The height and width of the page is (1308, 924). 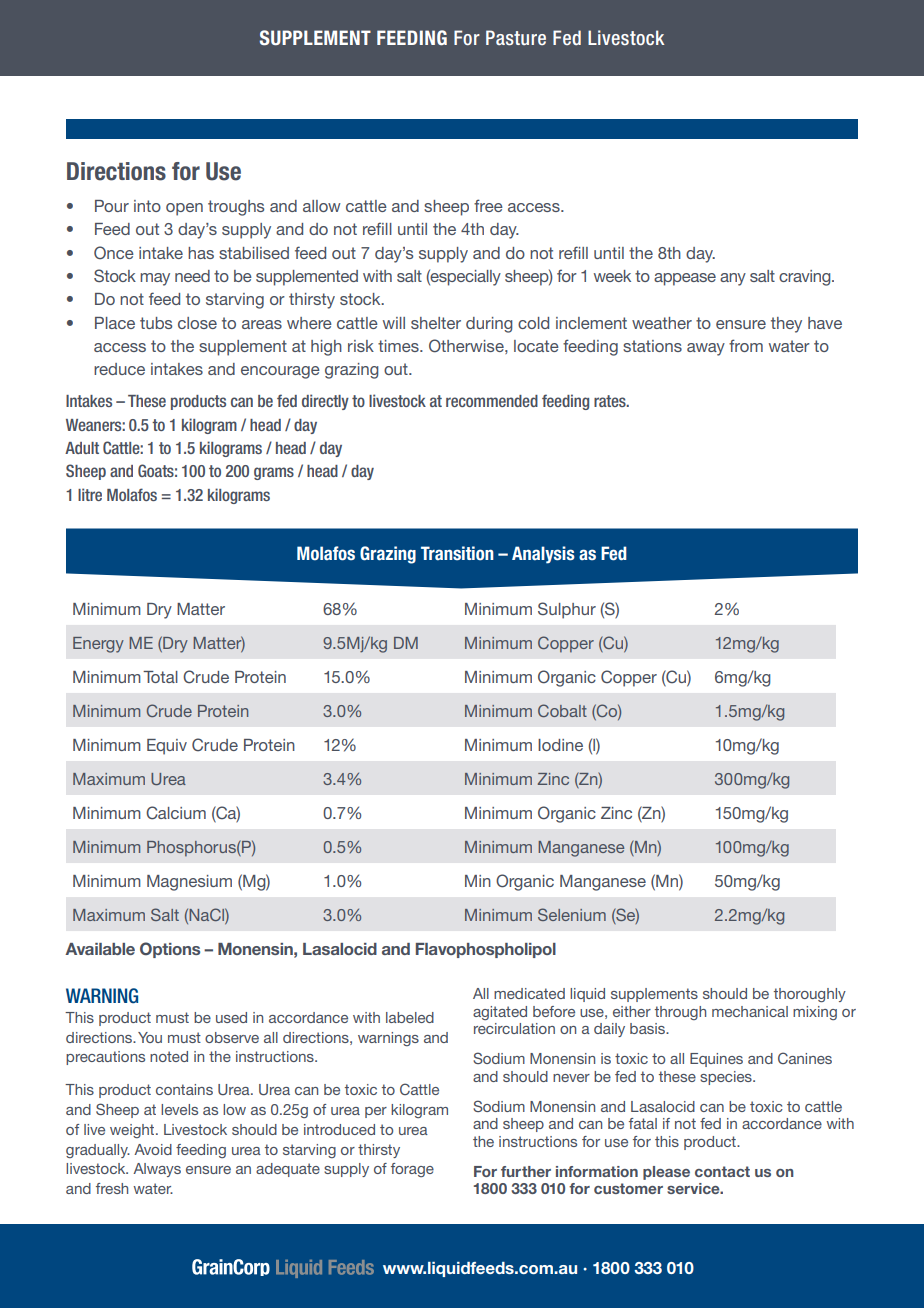 What do you see at coordinates (412, 1170) in the page?
I see `forage` at bounding box center [412, 1170].
